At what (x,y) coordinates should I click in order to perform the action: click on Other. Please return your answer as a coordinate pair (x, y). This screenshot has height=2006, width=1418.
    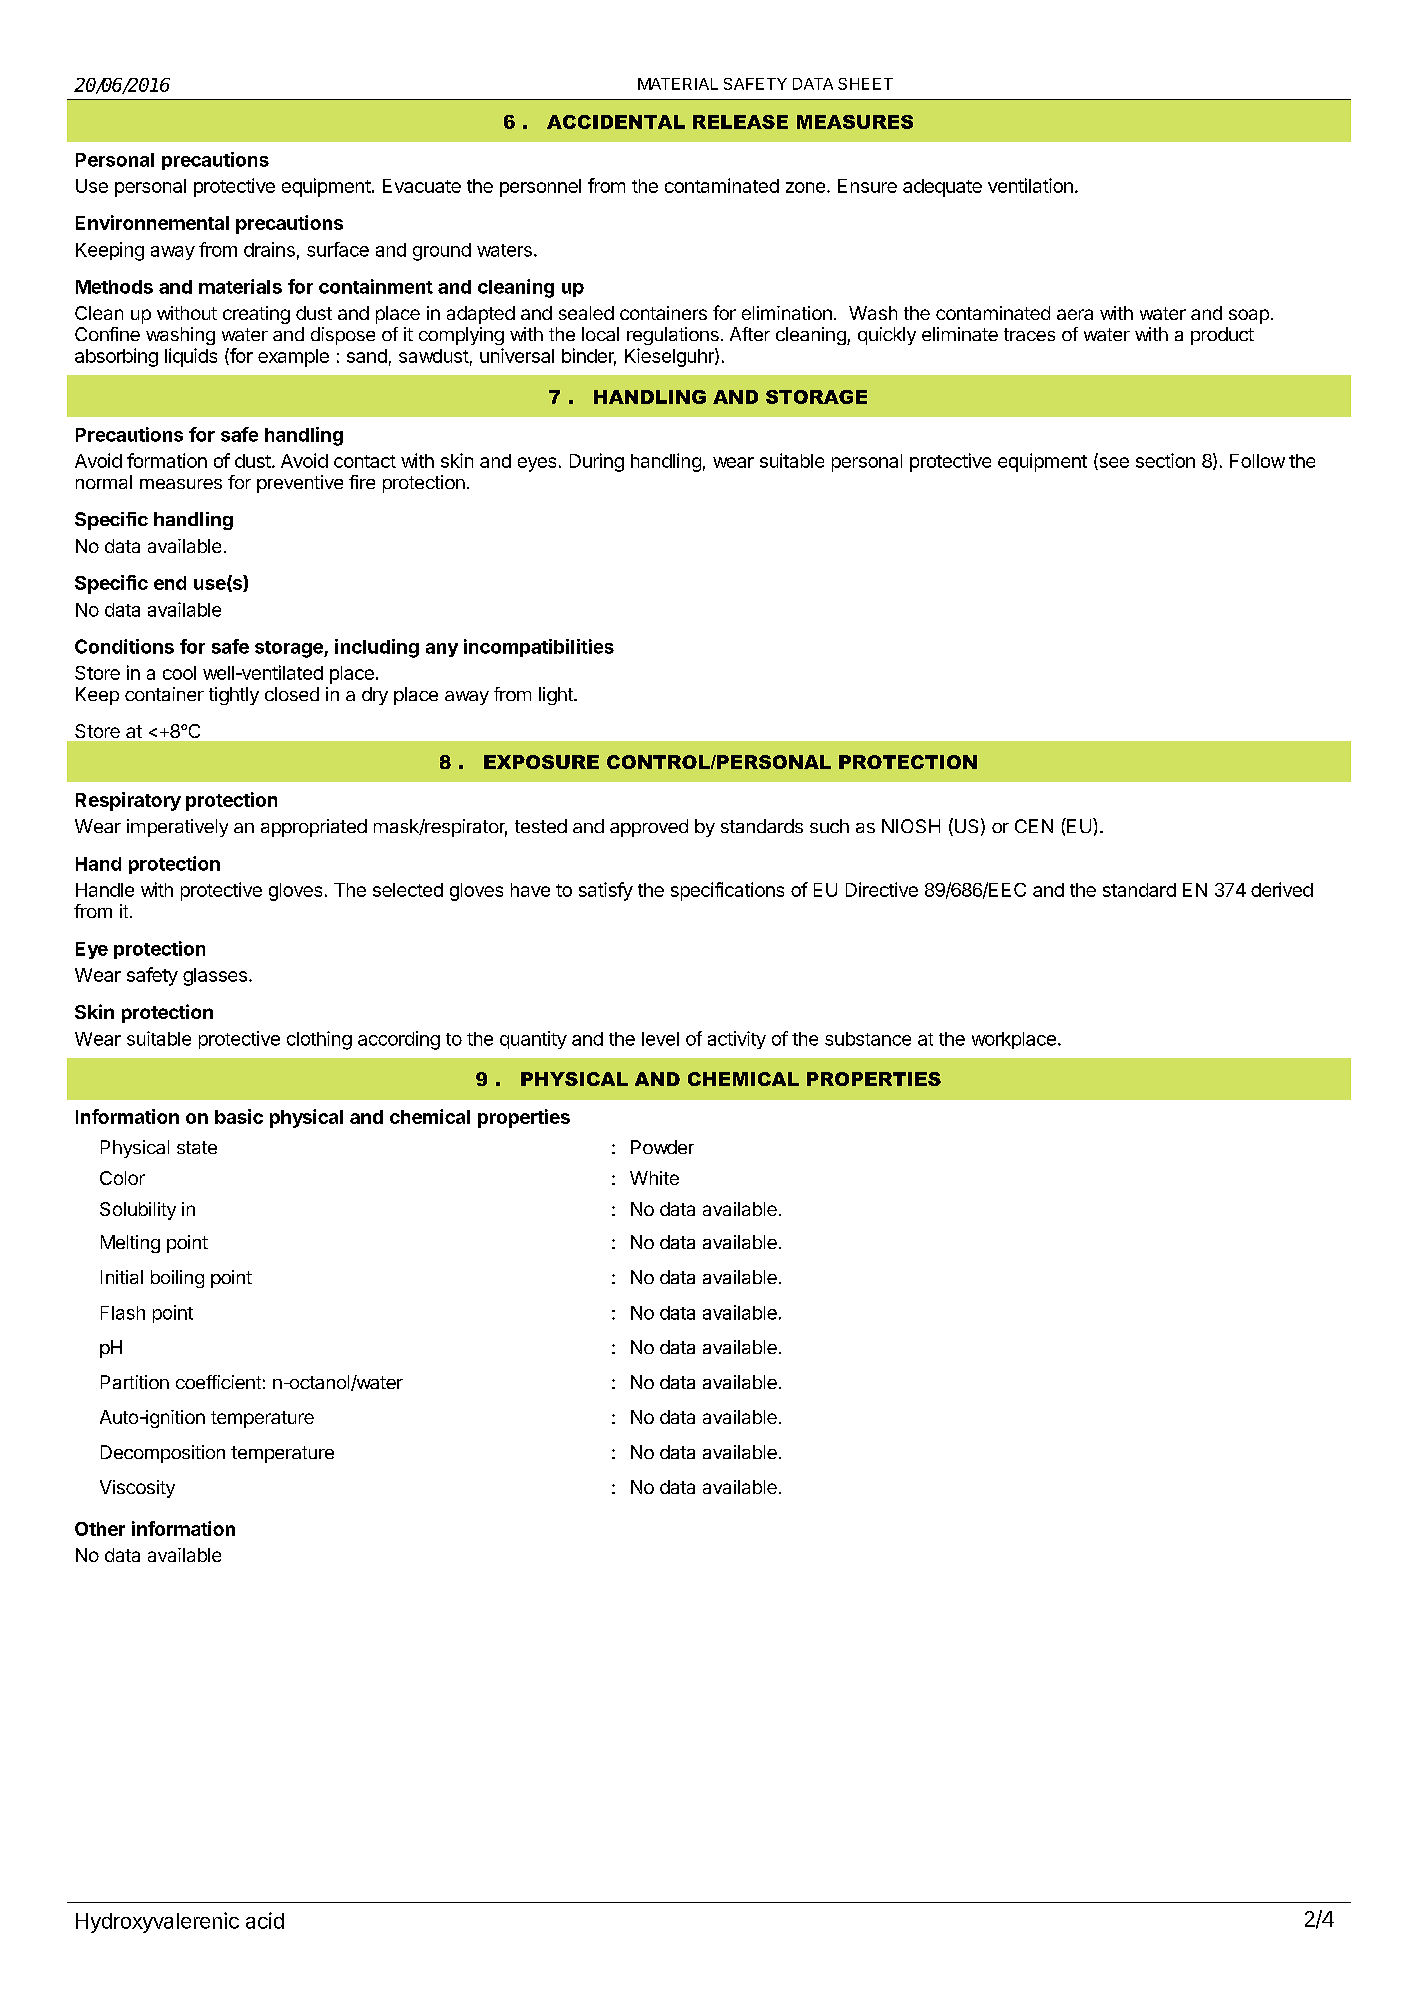
    Looking at the image, I should click on (100, 1529).
